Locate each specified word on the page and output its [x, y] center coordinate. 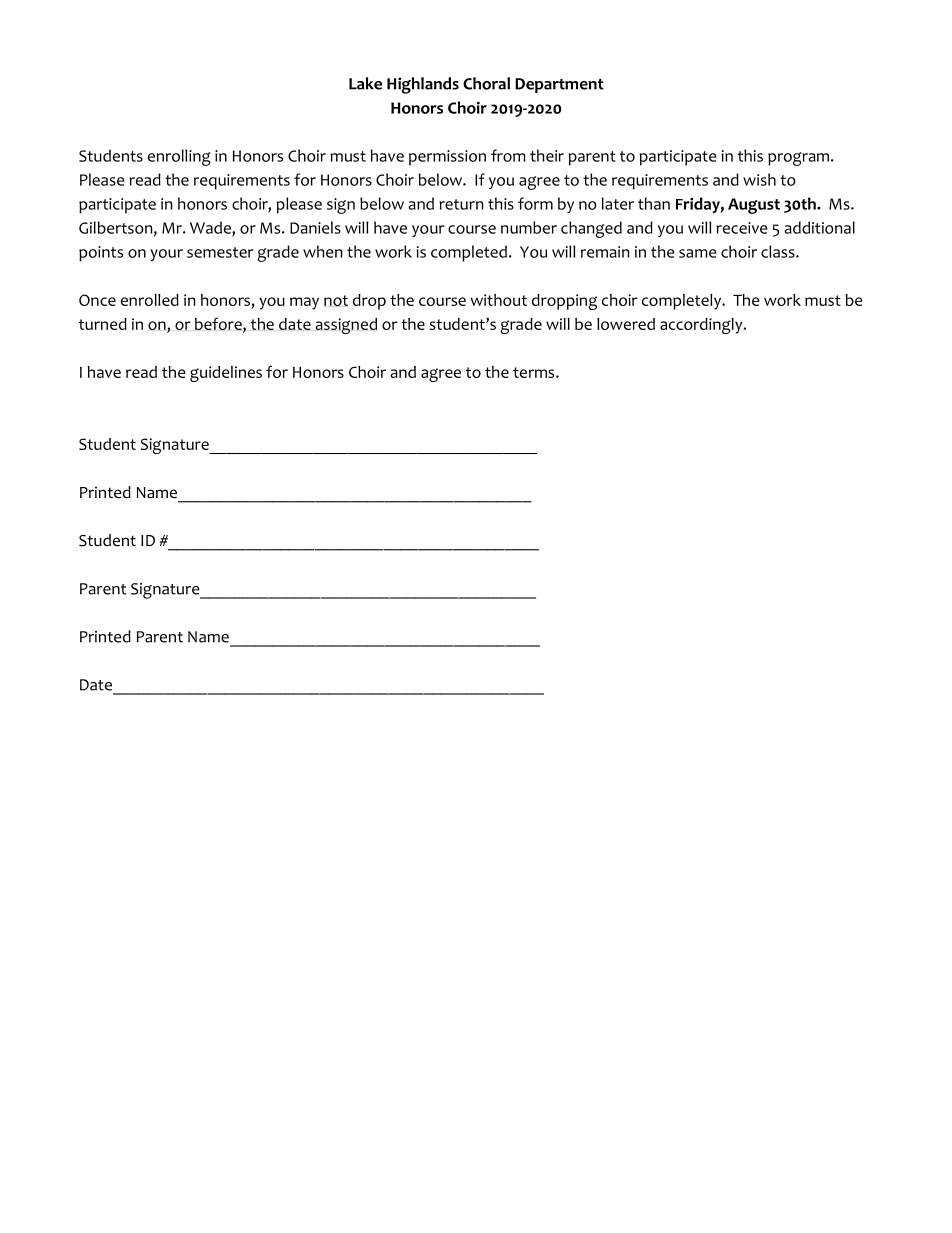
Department [559, 85]
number [529, 227]
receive [742, 228]
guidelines [226, 374]
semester [220, 252]
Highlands [423, 85]
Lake [365, 83]
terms [535, 372]
